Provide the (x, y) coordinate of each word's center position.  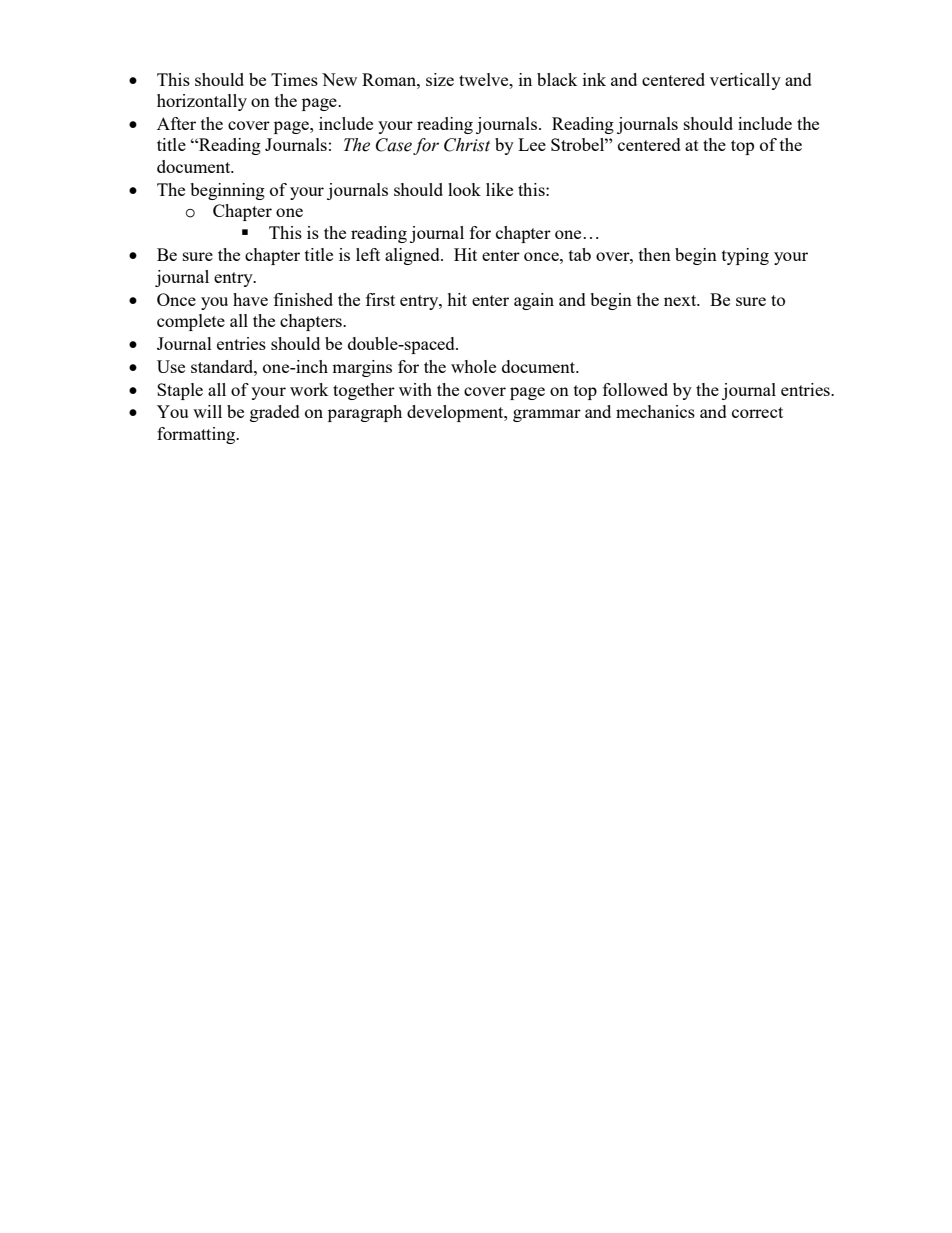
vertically (745, 81)
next (681, 300)
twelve (485, 79)
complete (191, 322)
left (368, 254)
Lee (532, 144)
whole (473, 366)
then (655, 254)
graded (275, 413)
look (464, 189)
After (176, 123)
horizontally (202, 102)
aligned (413, 256)
